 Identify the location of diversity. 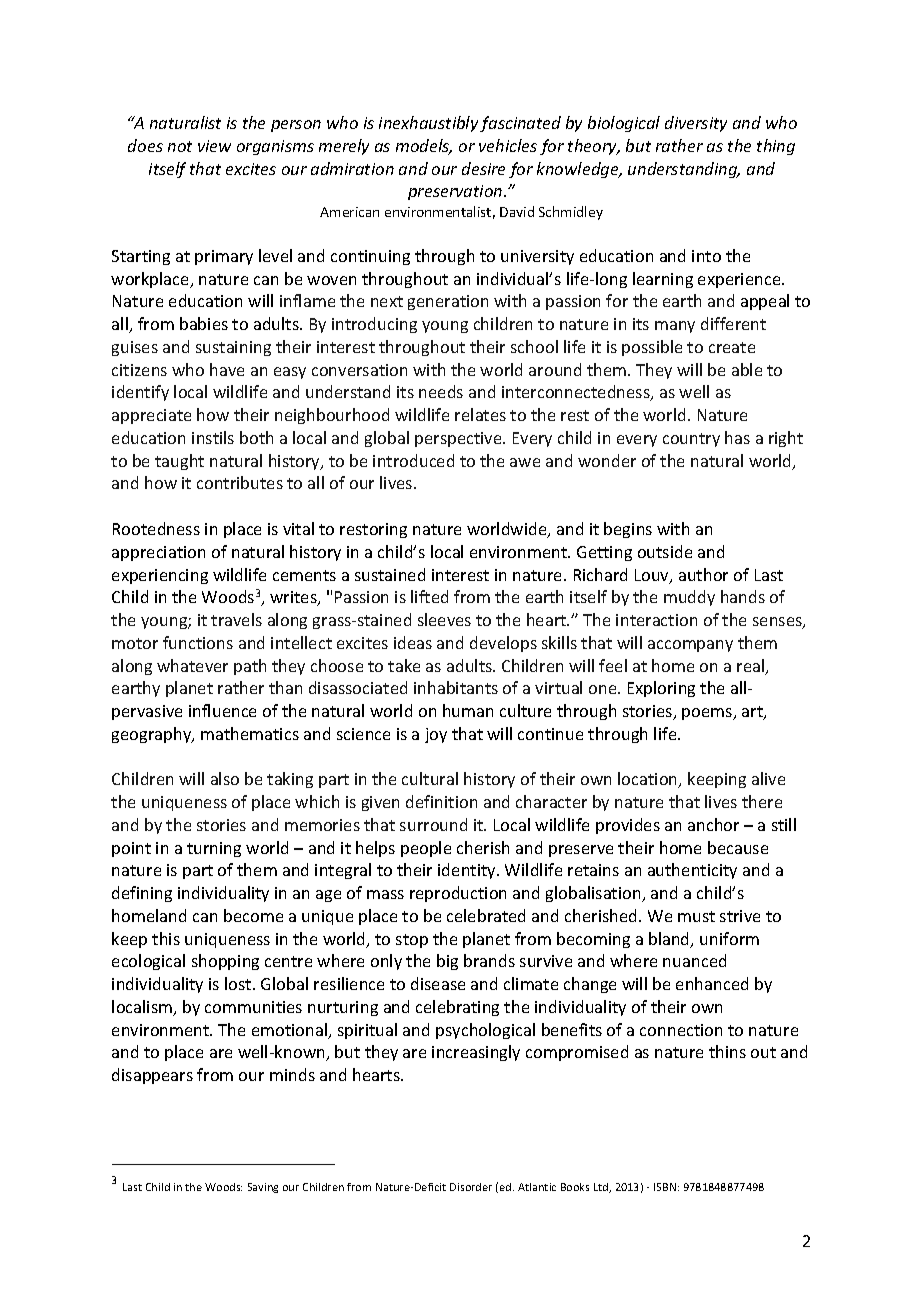
(696, 124).
